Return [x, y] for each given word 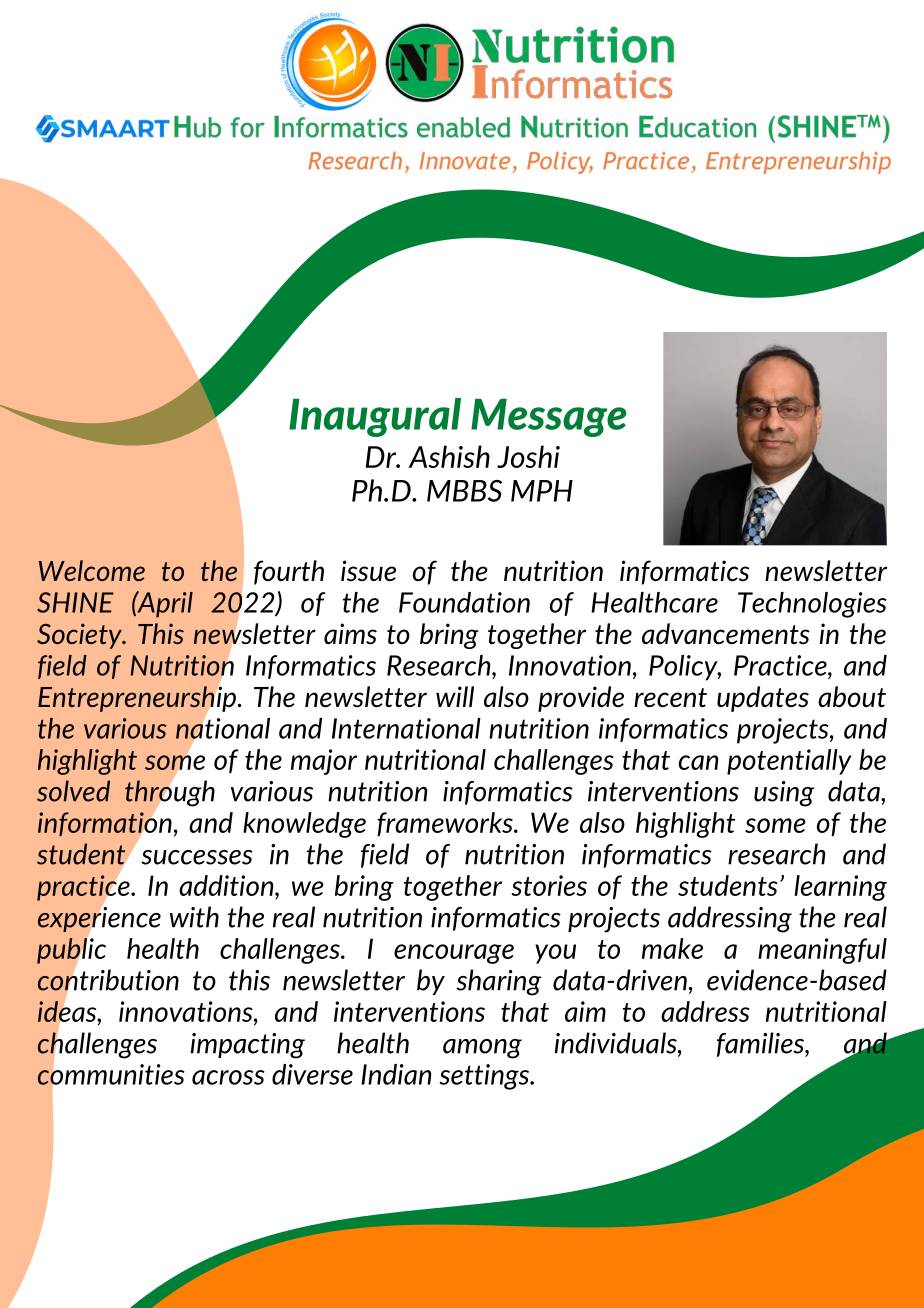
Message [549, 417]
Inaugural [375, 417]
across [228, 1077]
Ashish [449, 456]
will [455, 696]
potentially [789, 762]
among [482, 1049]
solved [73, 791]
